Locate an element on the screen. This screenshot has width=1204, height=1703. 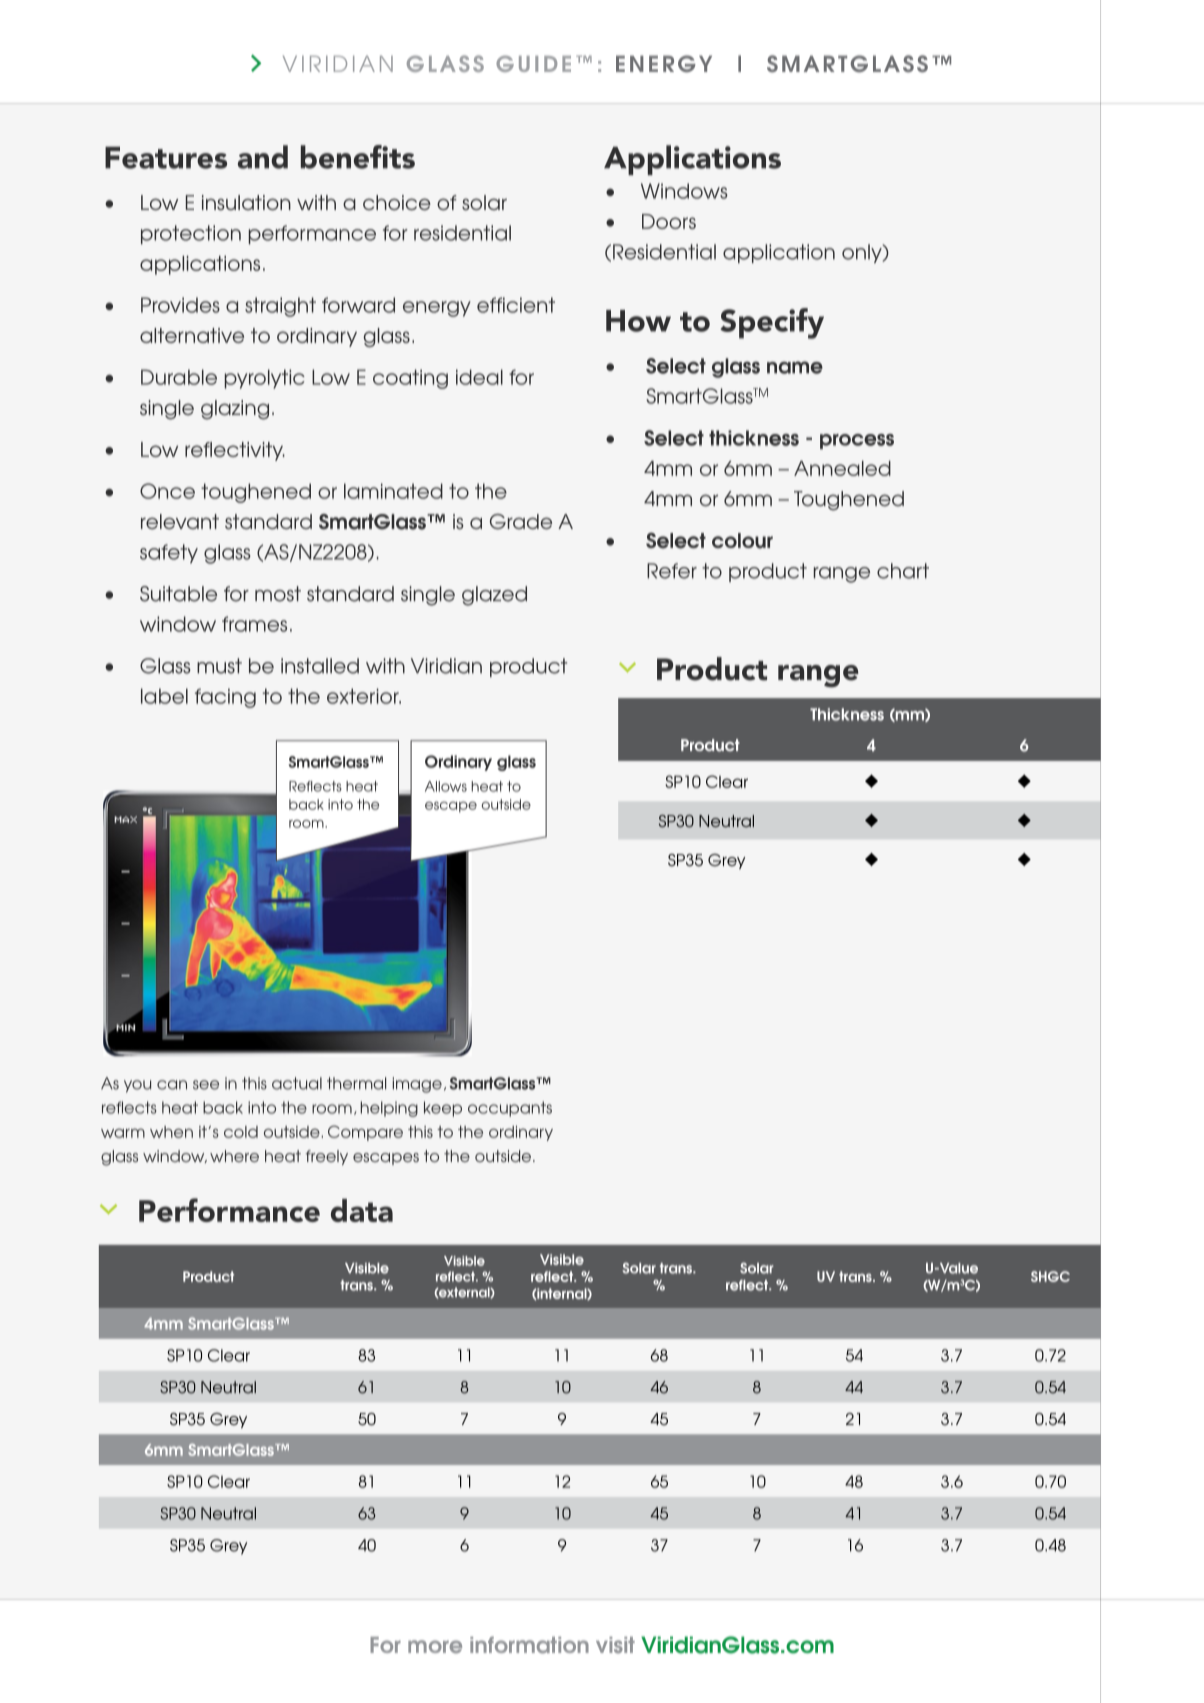
information is located at coordinates (529, 1645).
